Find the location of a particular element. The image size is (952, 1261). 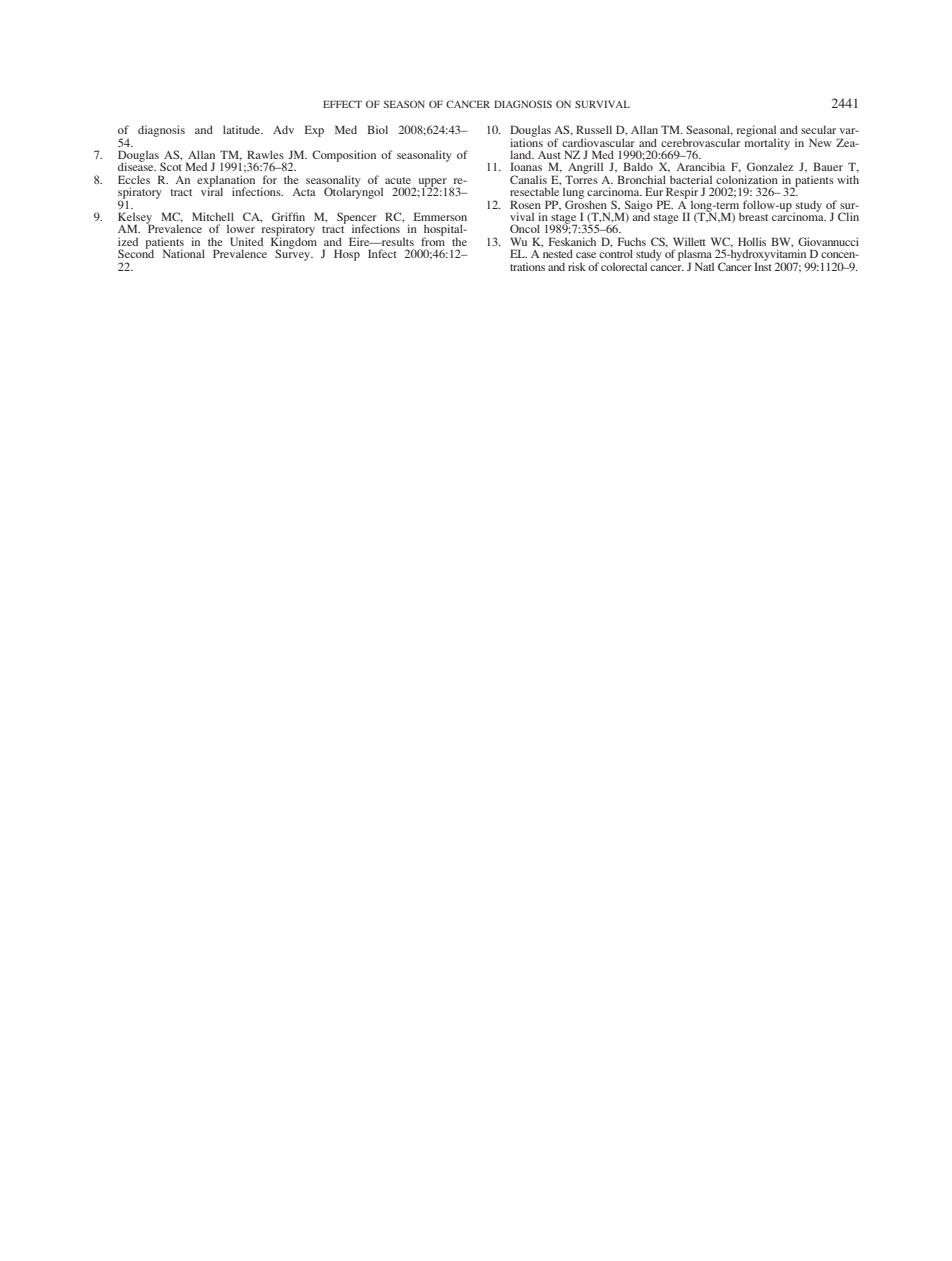

EFFECT is located at coordinates (342, 104).
